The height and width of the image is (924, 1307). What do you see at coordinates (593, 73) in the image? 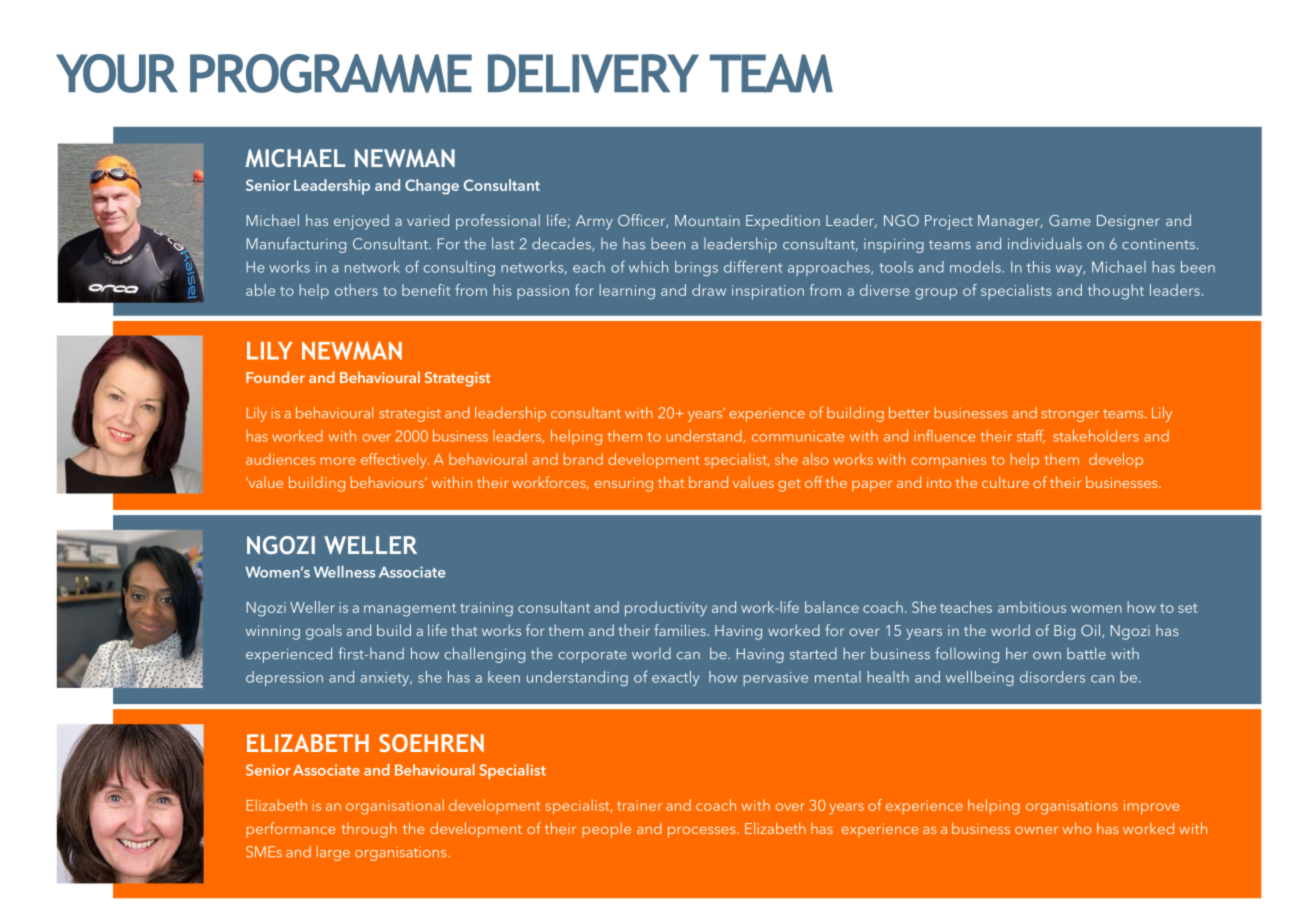
I see `DELIVERY` at bounding box center [593, 73].
